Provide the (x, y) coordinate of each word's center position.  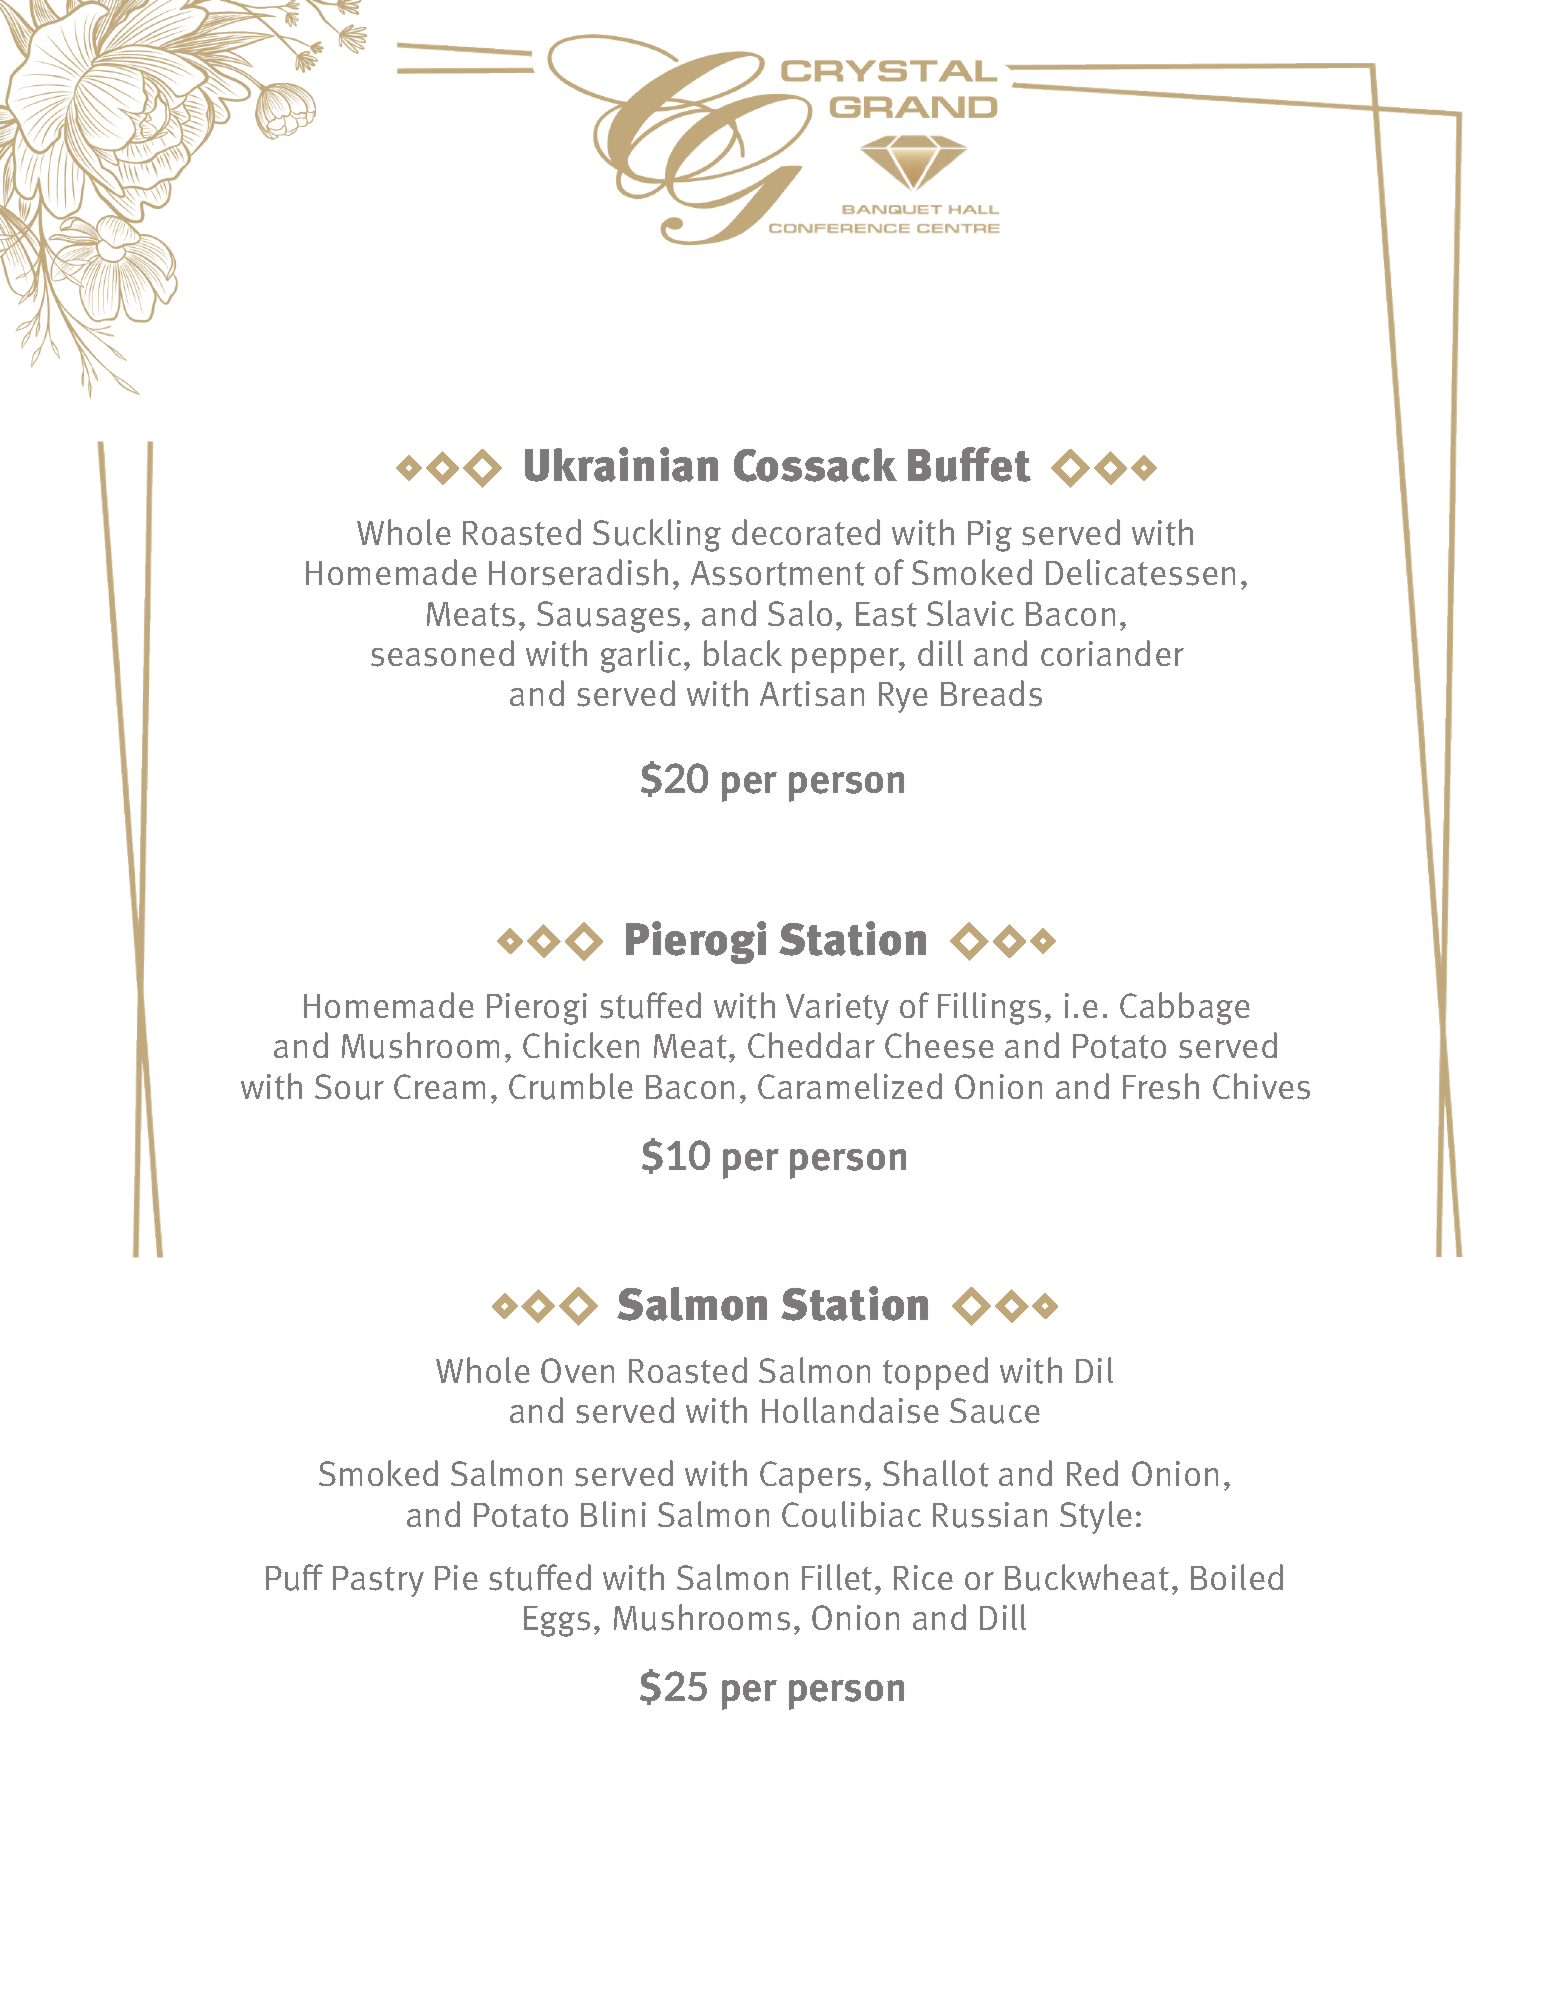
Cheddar (811, 1045)
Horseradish (578, 572)
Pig (990, 536)
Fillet (837, 1577)
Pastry (378, 1581)
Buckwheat (1087, 1577)
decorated (806, 532)
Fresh (1161, 1086)
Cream (439, 1086)
